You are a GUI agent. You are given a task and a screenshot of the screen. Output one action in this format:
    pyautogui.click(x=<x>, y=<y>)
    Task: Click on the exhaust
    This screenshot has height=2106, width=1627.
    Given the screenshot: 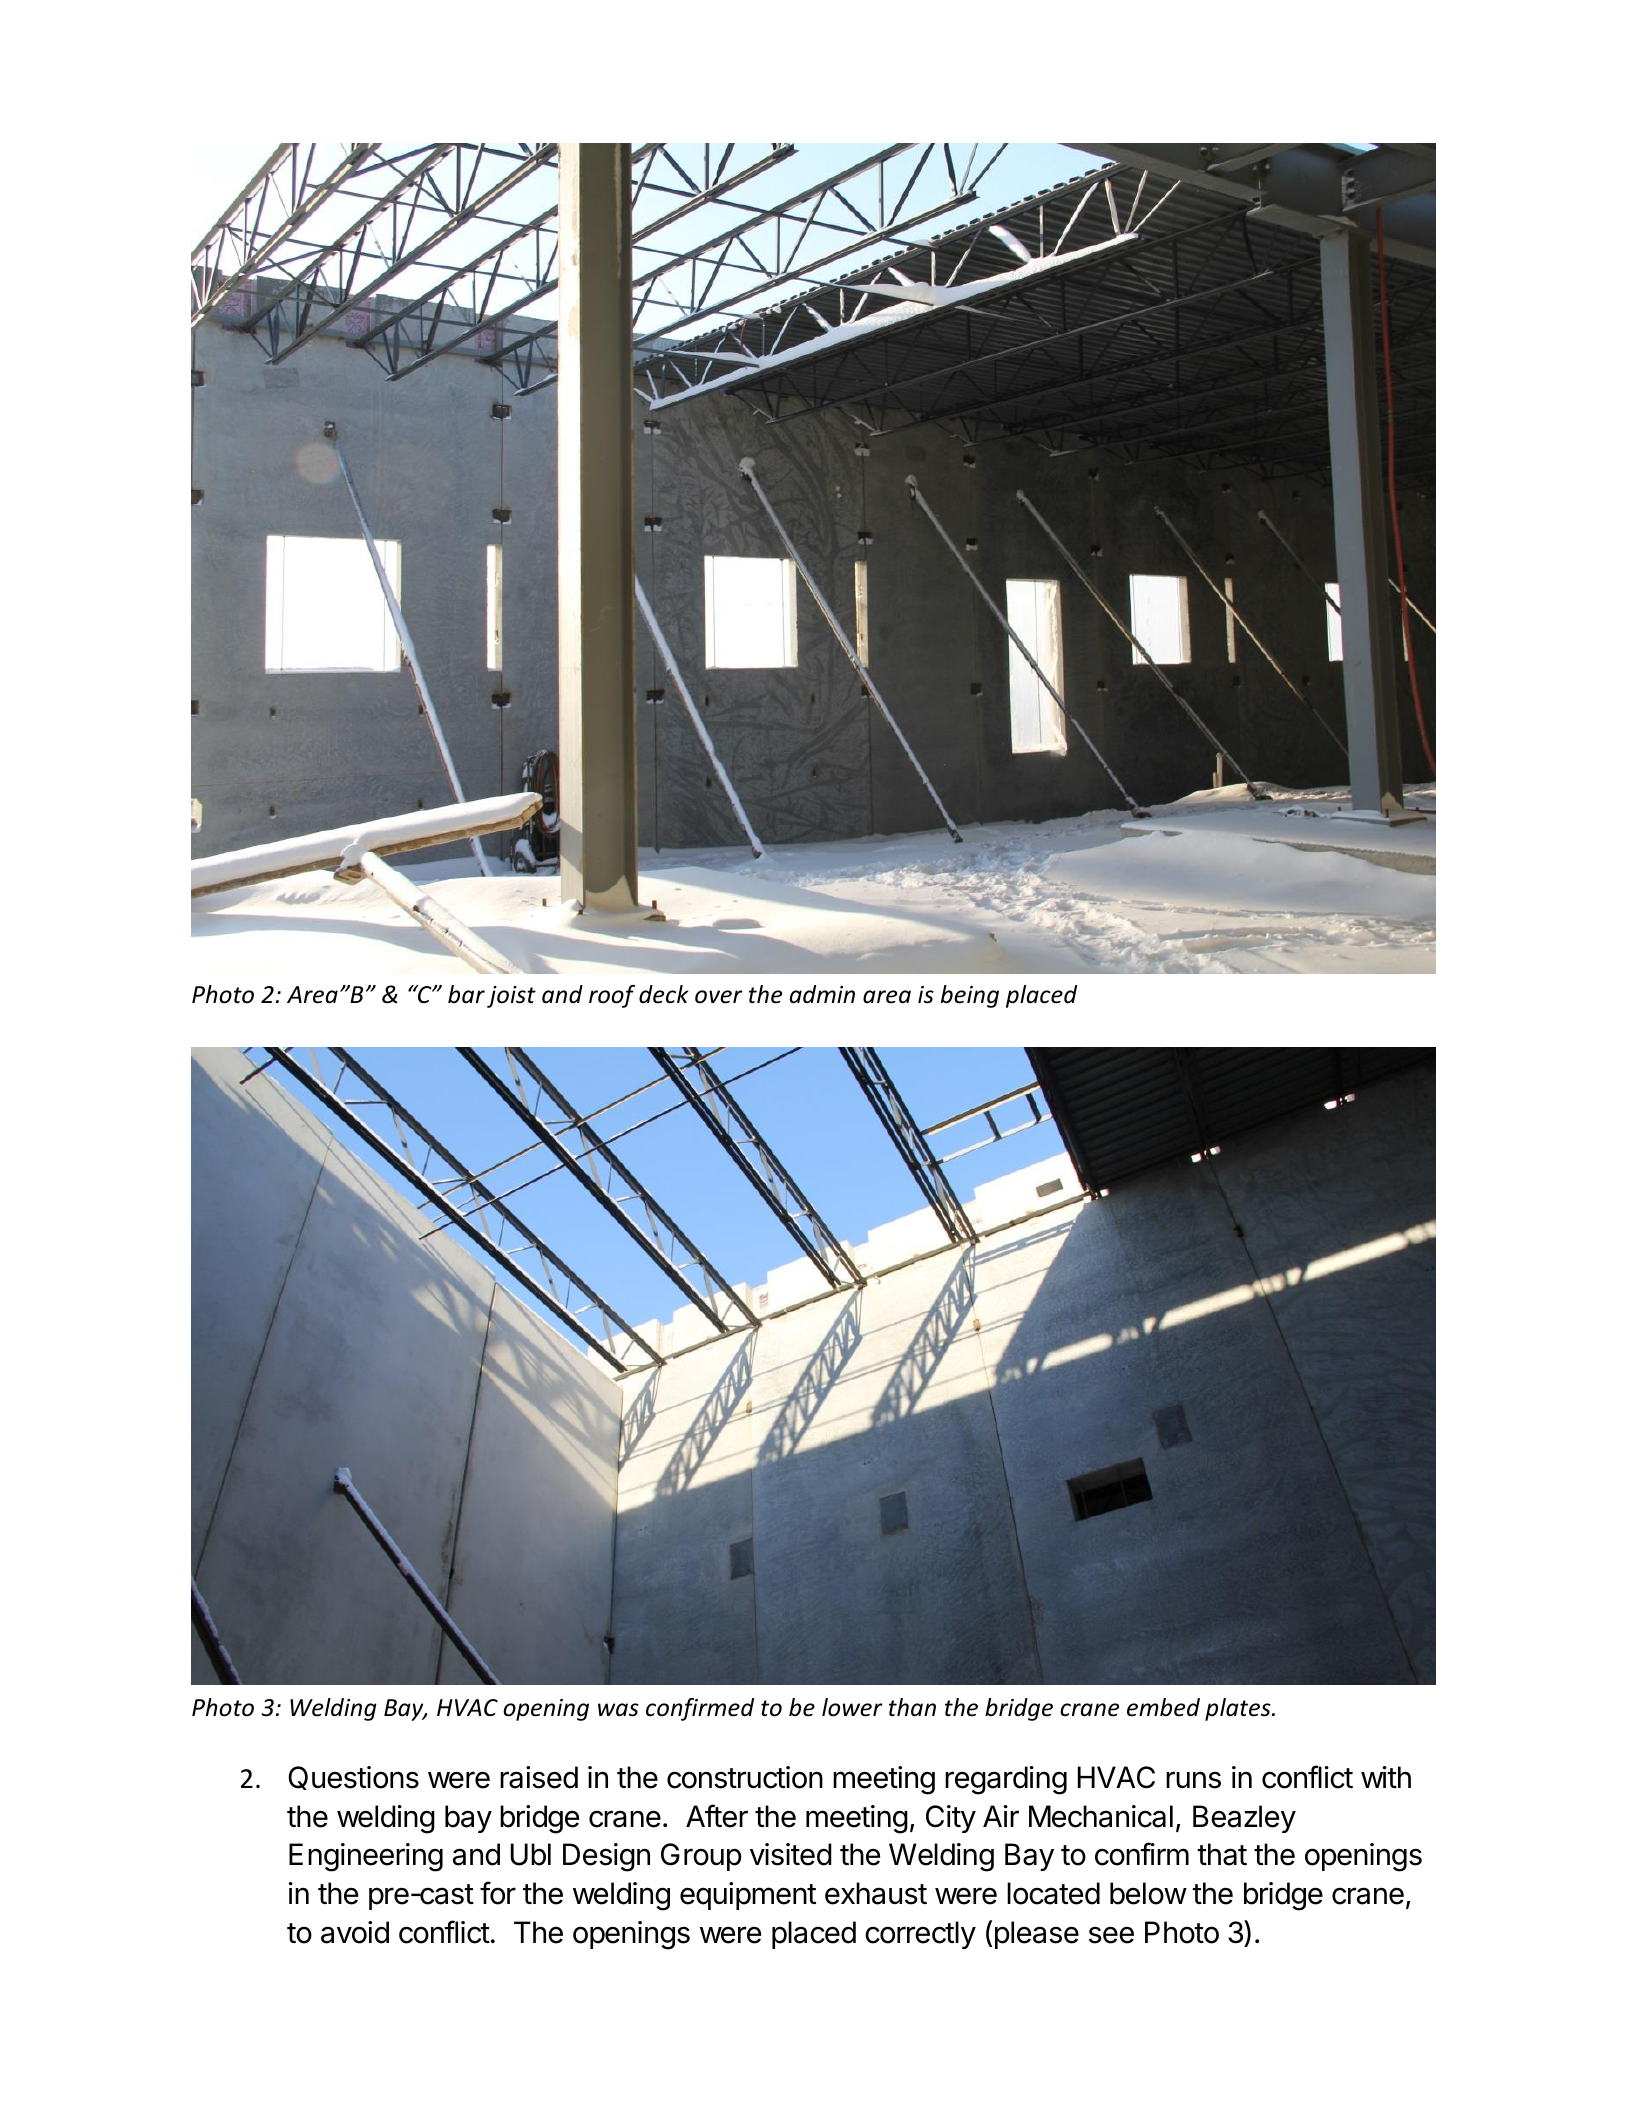 What is the action you would take?
    pyautogui.click(x=876, y=1893)
